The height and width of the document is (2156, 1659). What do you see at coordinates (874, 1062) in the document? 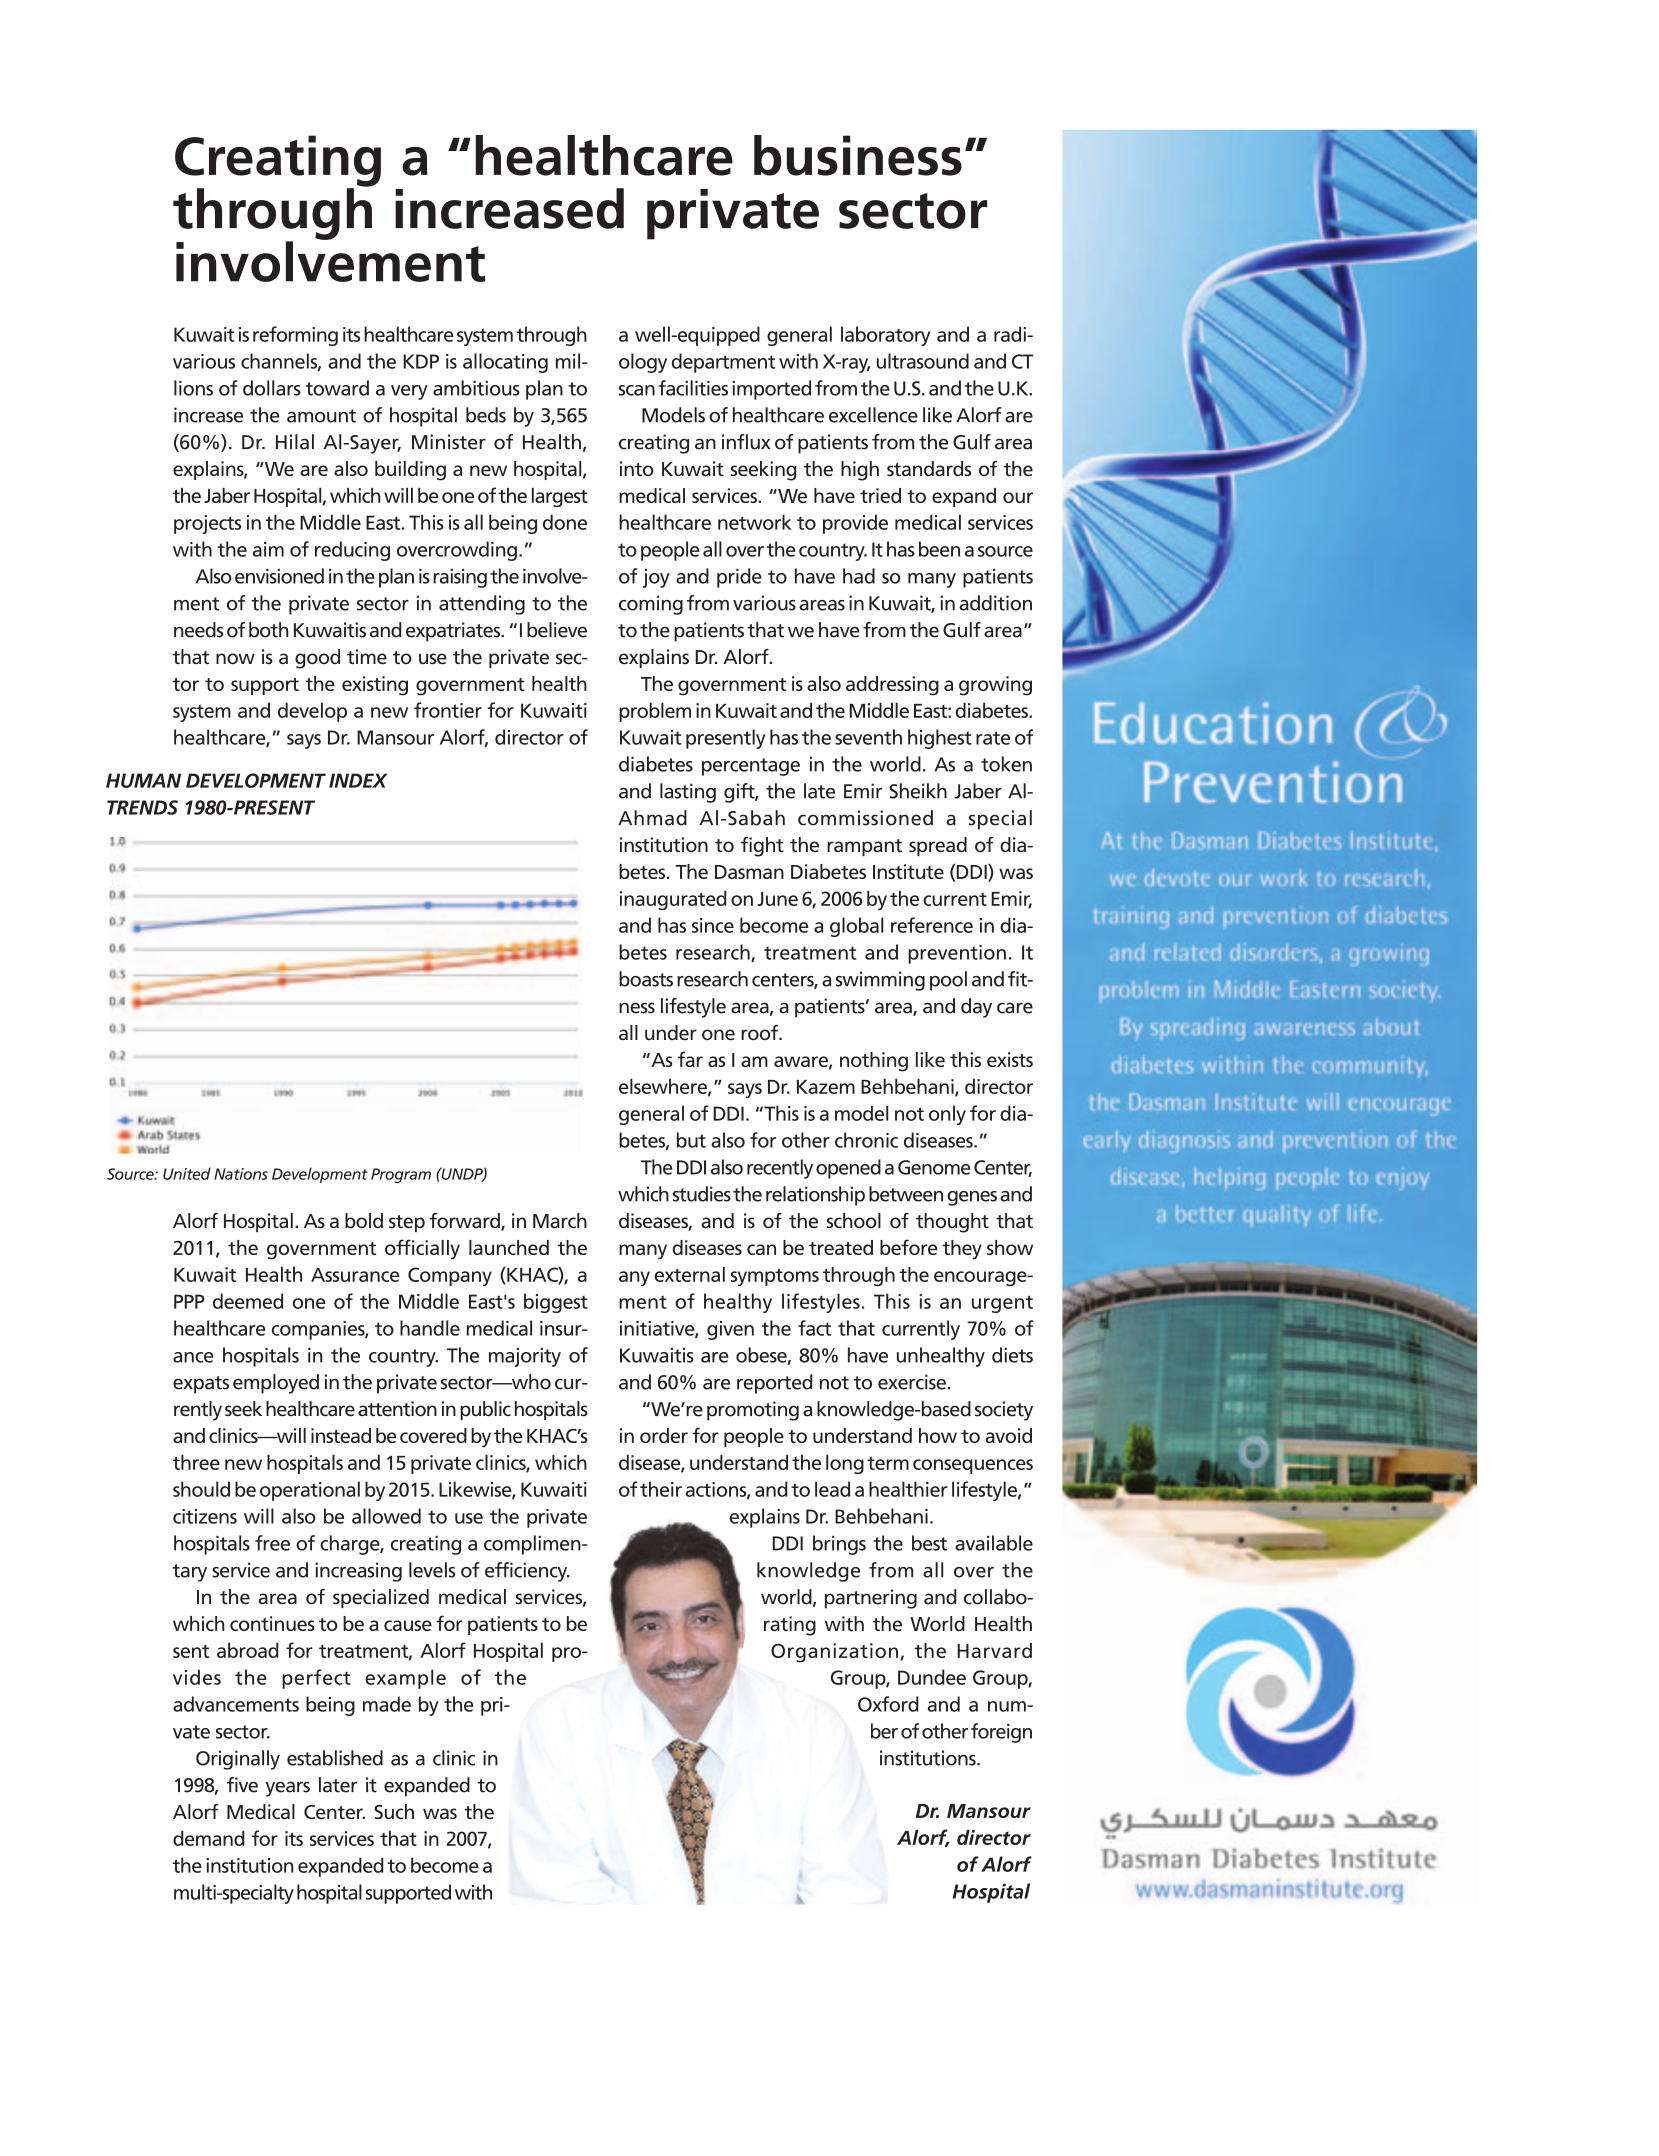
I see `nothing` at bounding box center [874, 1062].
